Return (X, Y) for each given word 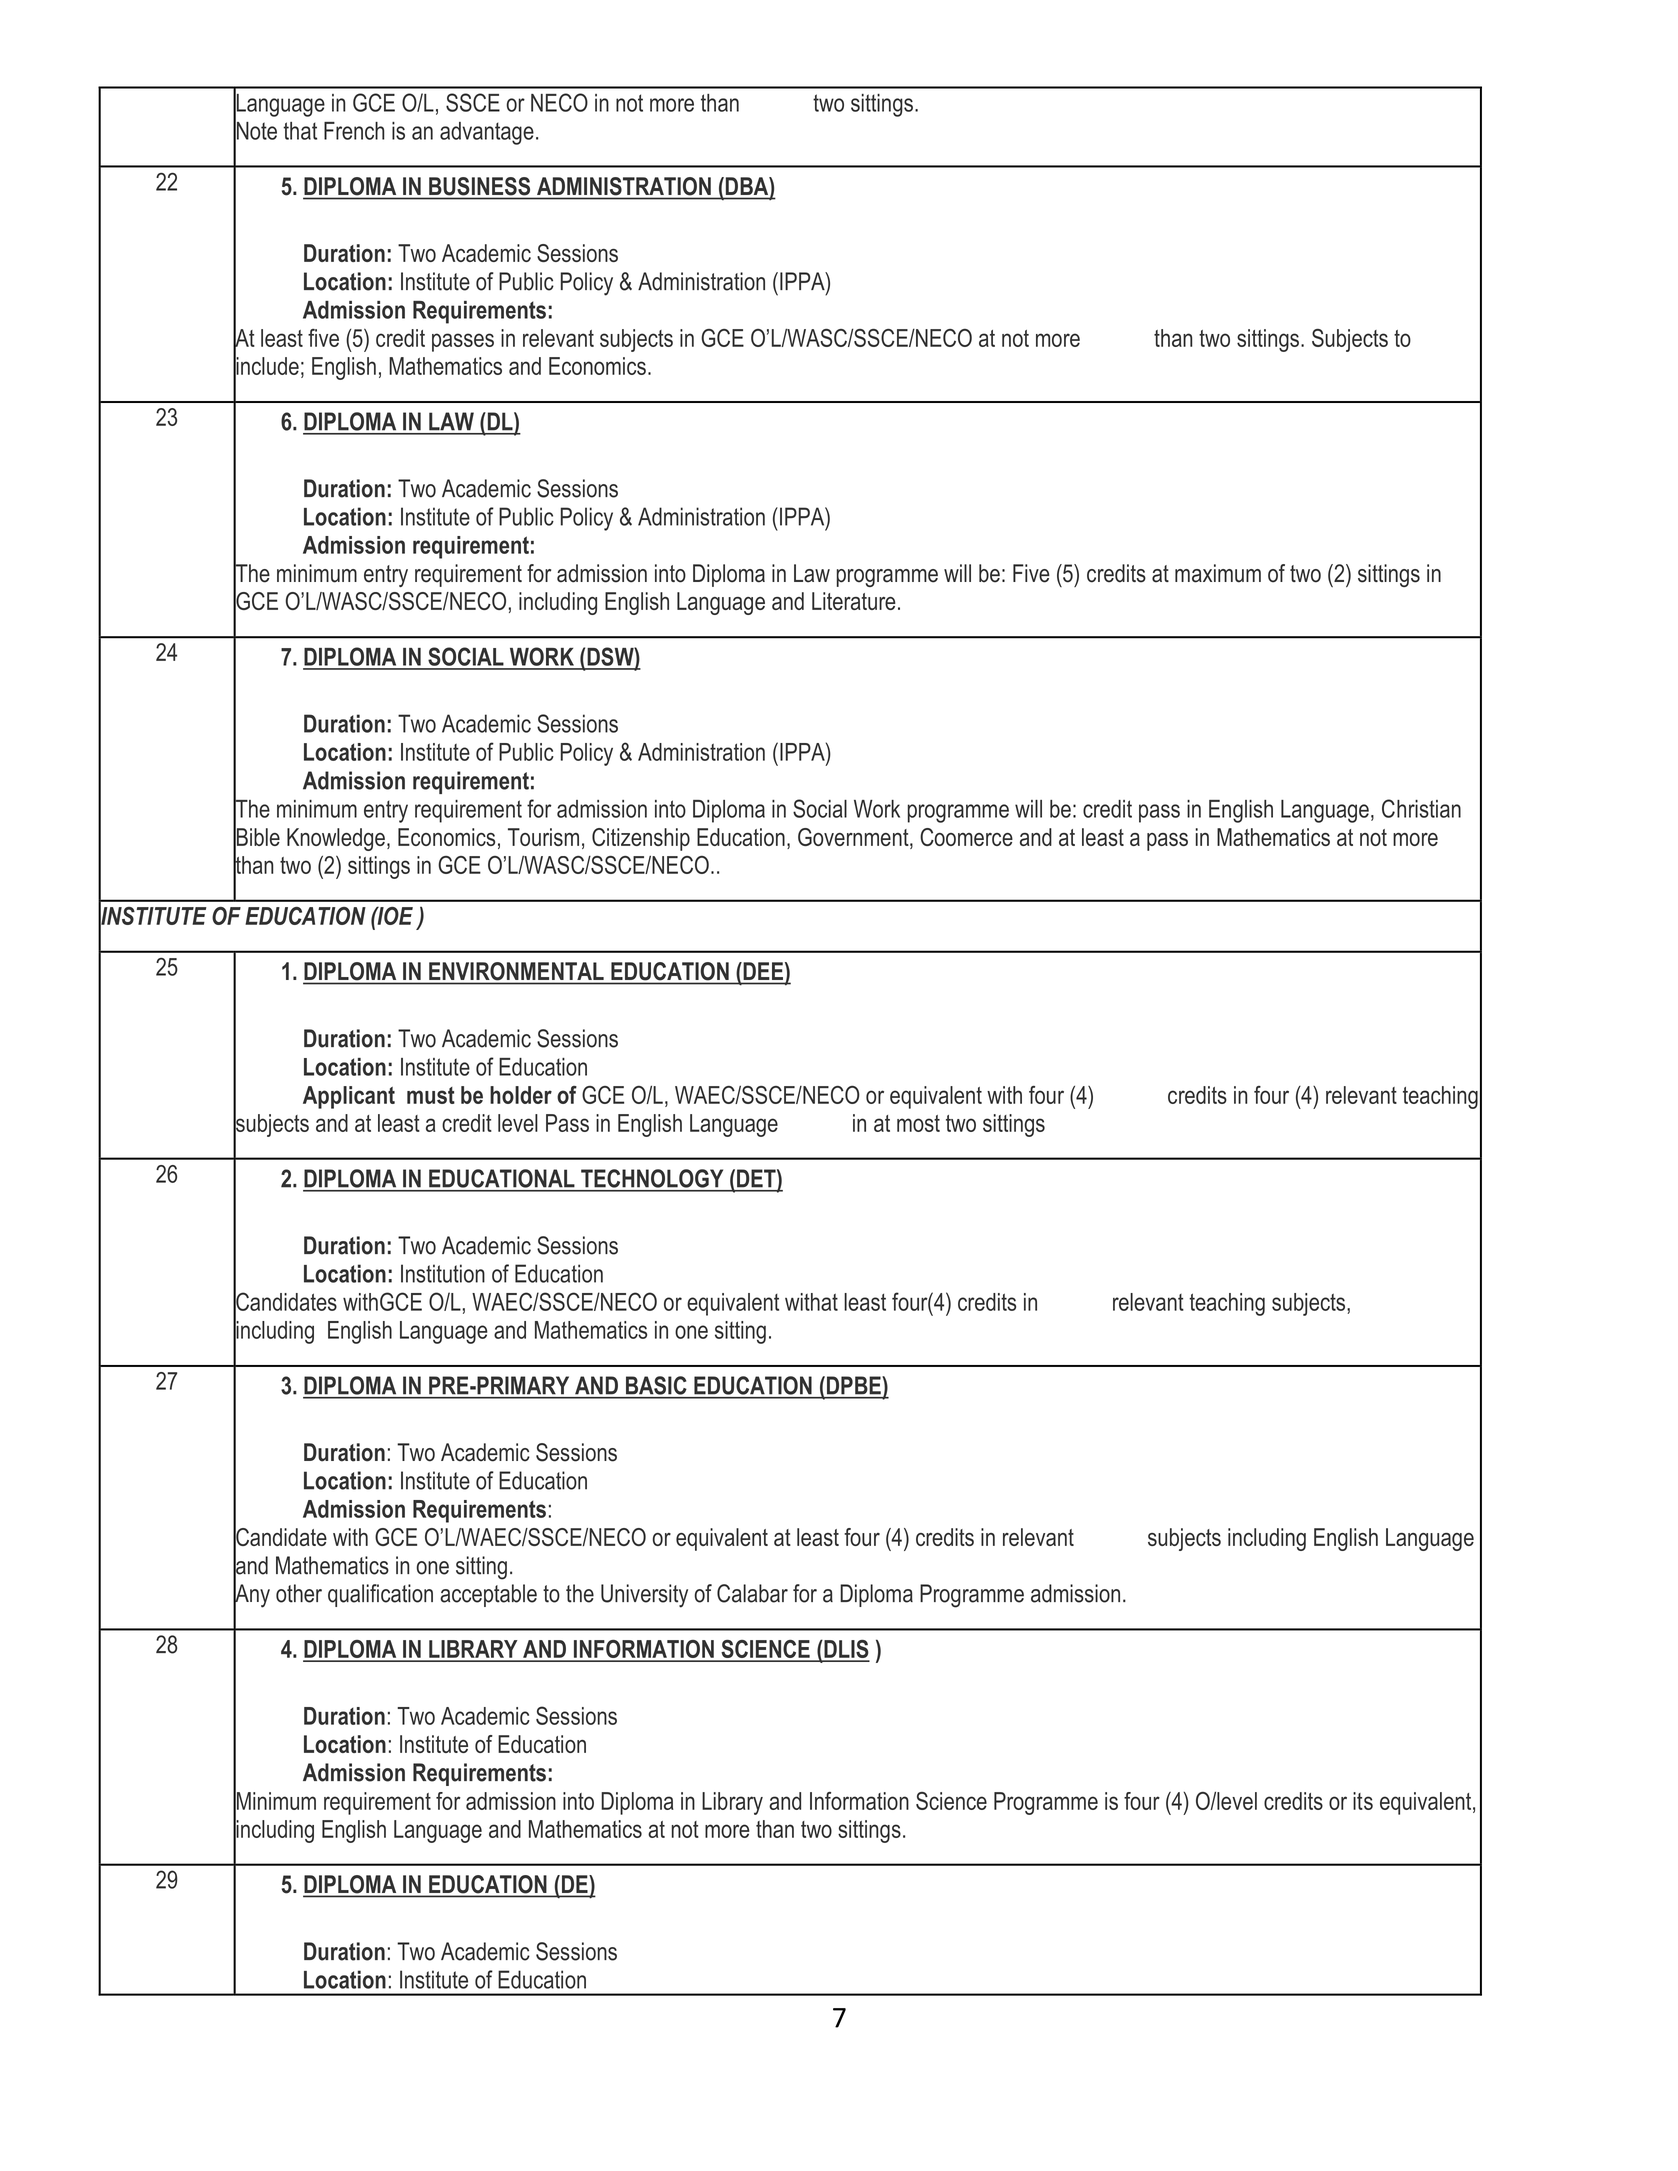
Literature (854, 601)
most (918, 1123)
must (431, 1095)
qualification (380, 1595)
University (644, 1596)
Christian (1421, 808)
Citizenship (641, 839)
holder (521, 1095)
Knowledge (336, 839)
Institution (443, 1273)
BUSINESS (479, 186)
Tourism (543, 837)
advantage (487, 133)
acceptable (488, 1595)
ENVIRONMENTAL (516, 971)
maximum (1218, 573)
